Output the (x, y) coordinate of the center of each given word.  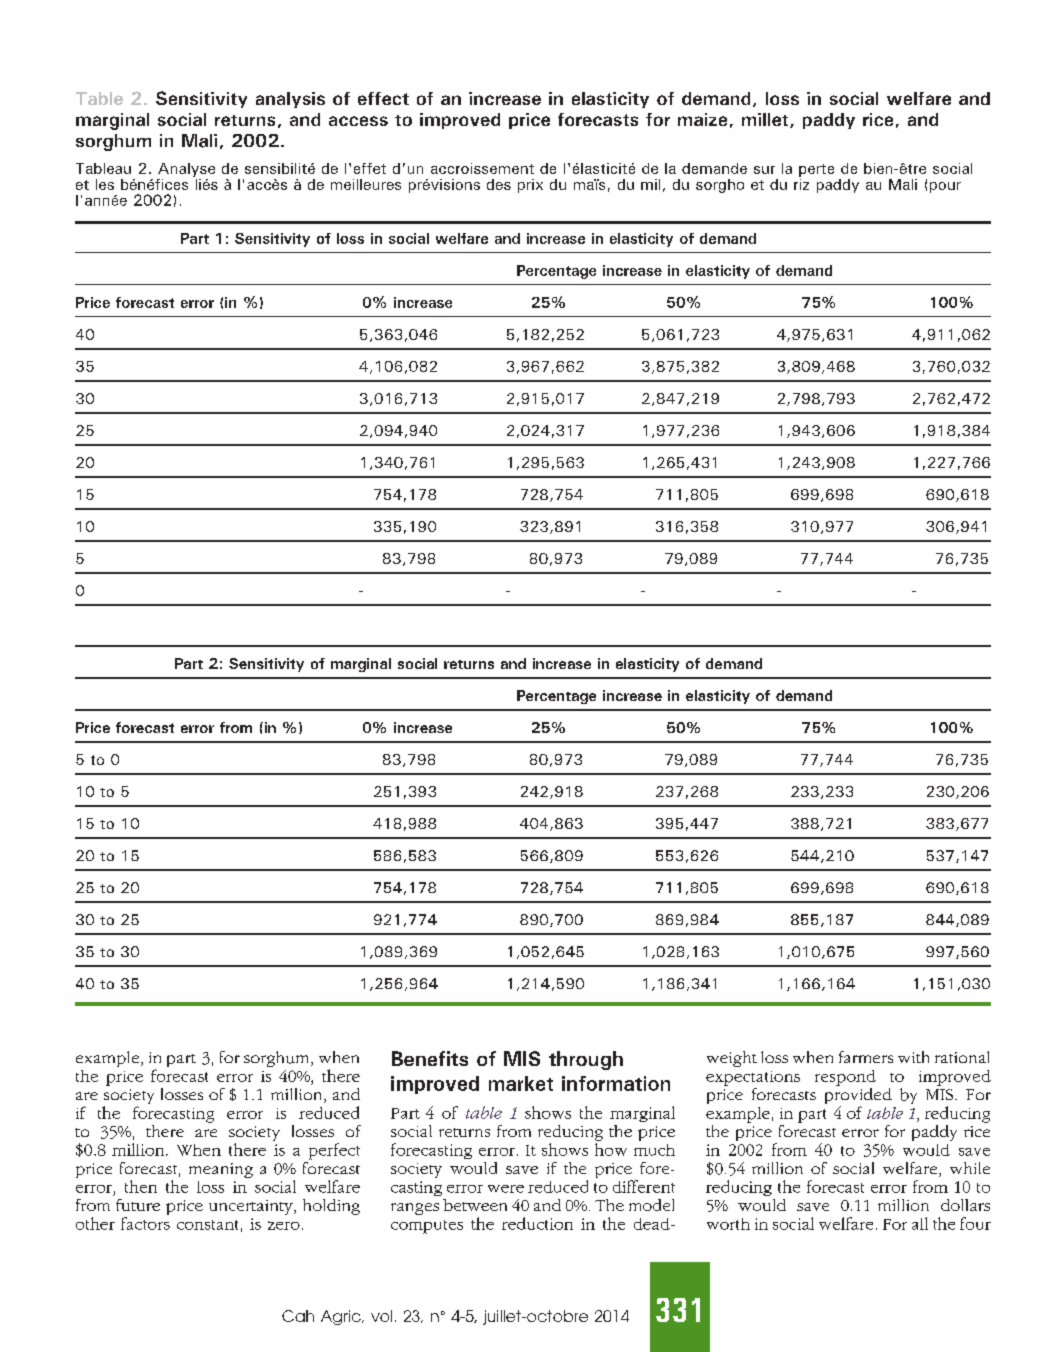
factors (145, 1223)
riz (801, 183)
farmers (866, 1057)
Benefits (430, 1058)
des (499, 184)
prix (530, 186)
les (105, 184)
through (586, 1060)
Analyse (186, 170)
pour (945, 187)
